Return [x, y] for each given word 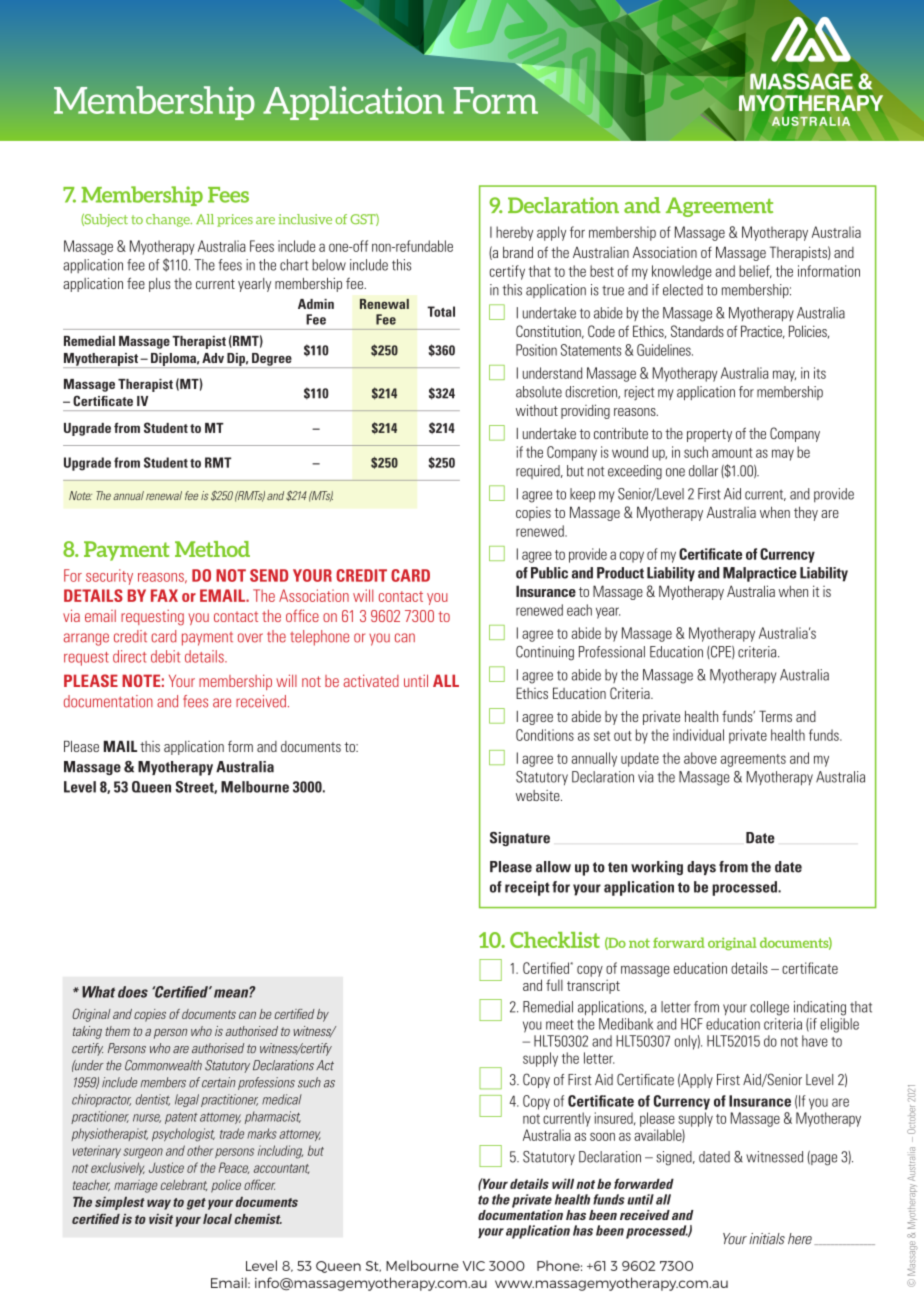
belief [755, 271]
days [701, 868]
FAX [164, 595]
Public [549, 573]
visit [161, 1219]
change [169, 220]
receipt [527, 888]
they [806, 513]
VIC [474, 1266]
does [133, 992]
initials [767, 1239]
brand [518, 252]
